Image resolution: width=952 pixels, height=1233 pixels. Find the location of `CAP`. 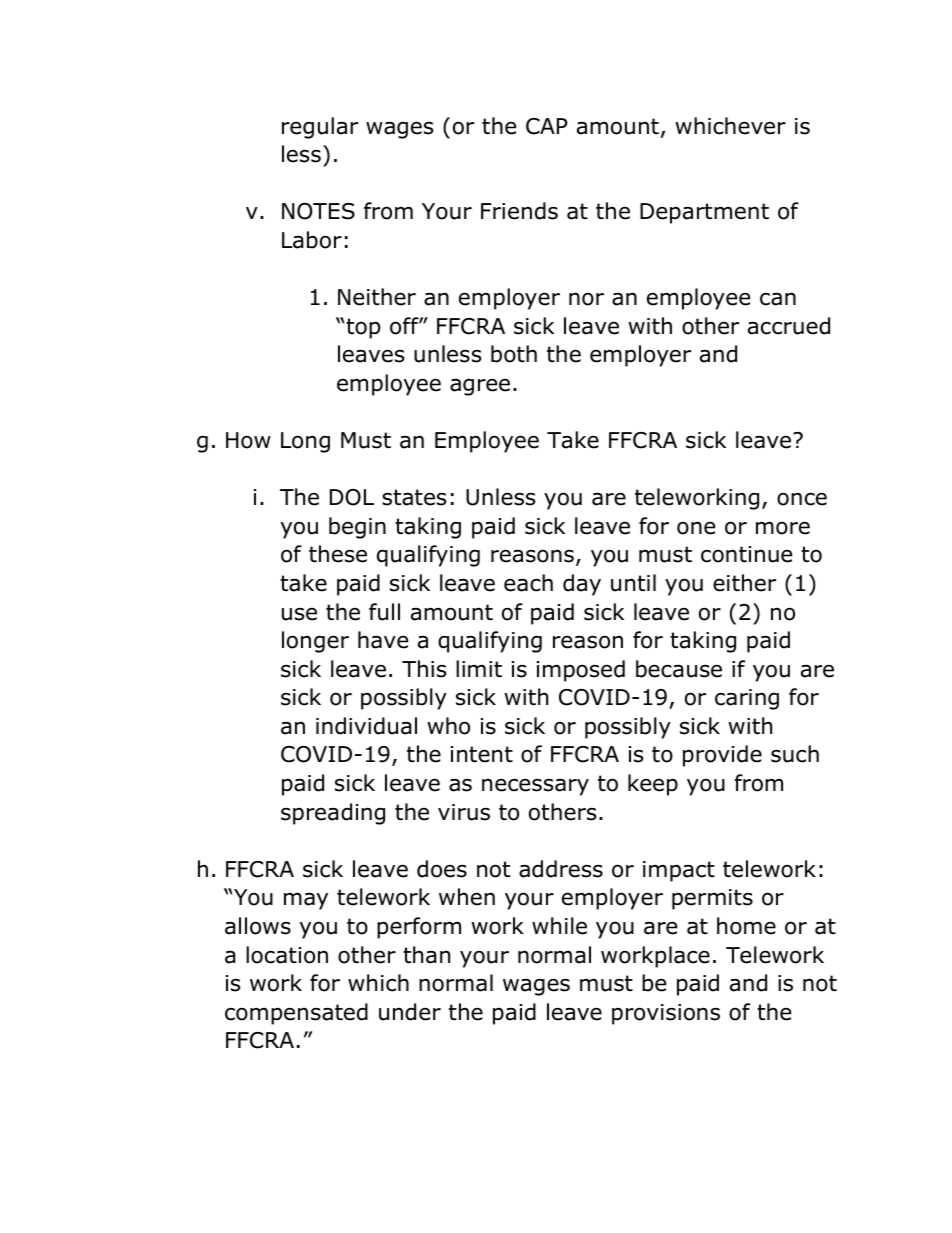

CAP is located at coordinates (547, 126).
